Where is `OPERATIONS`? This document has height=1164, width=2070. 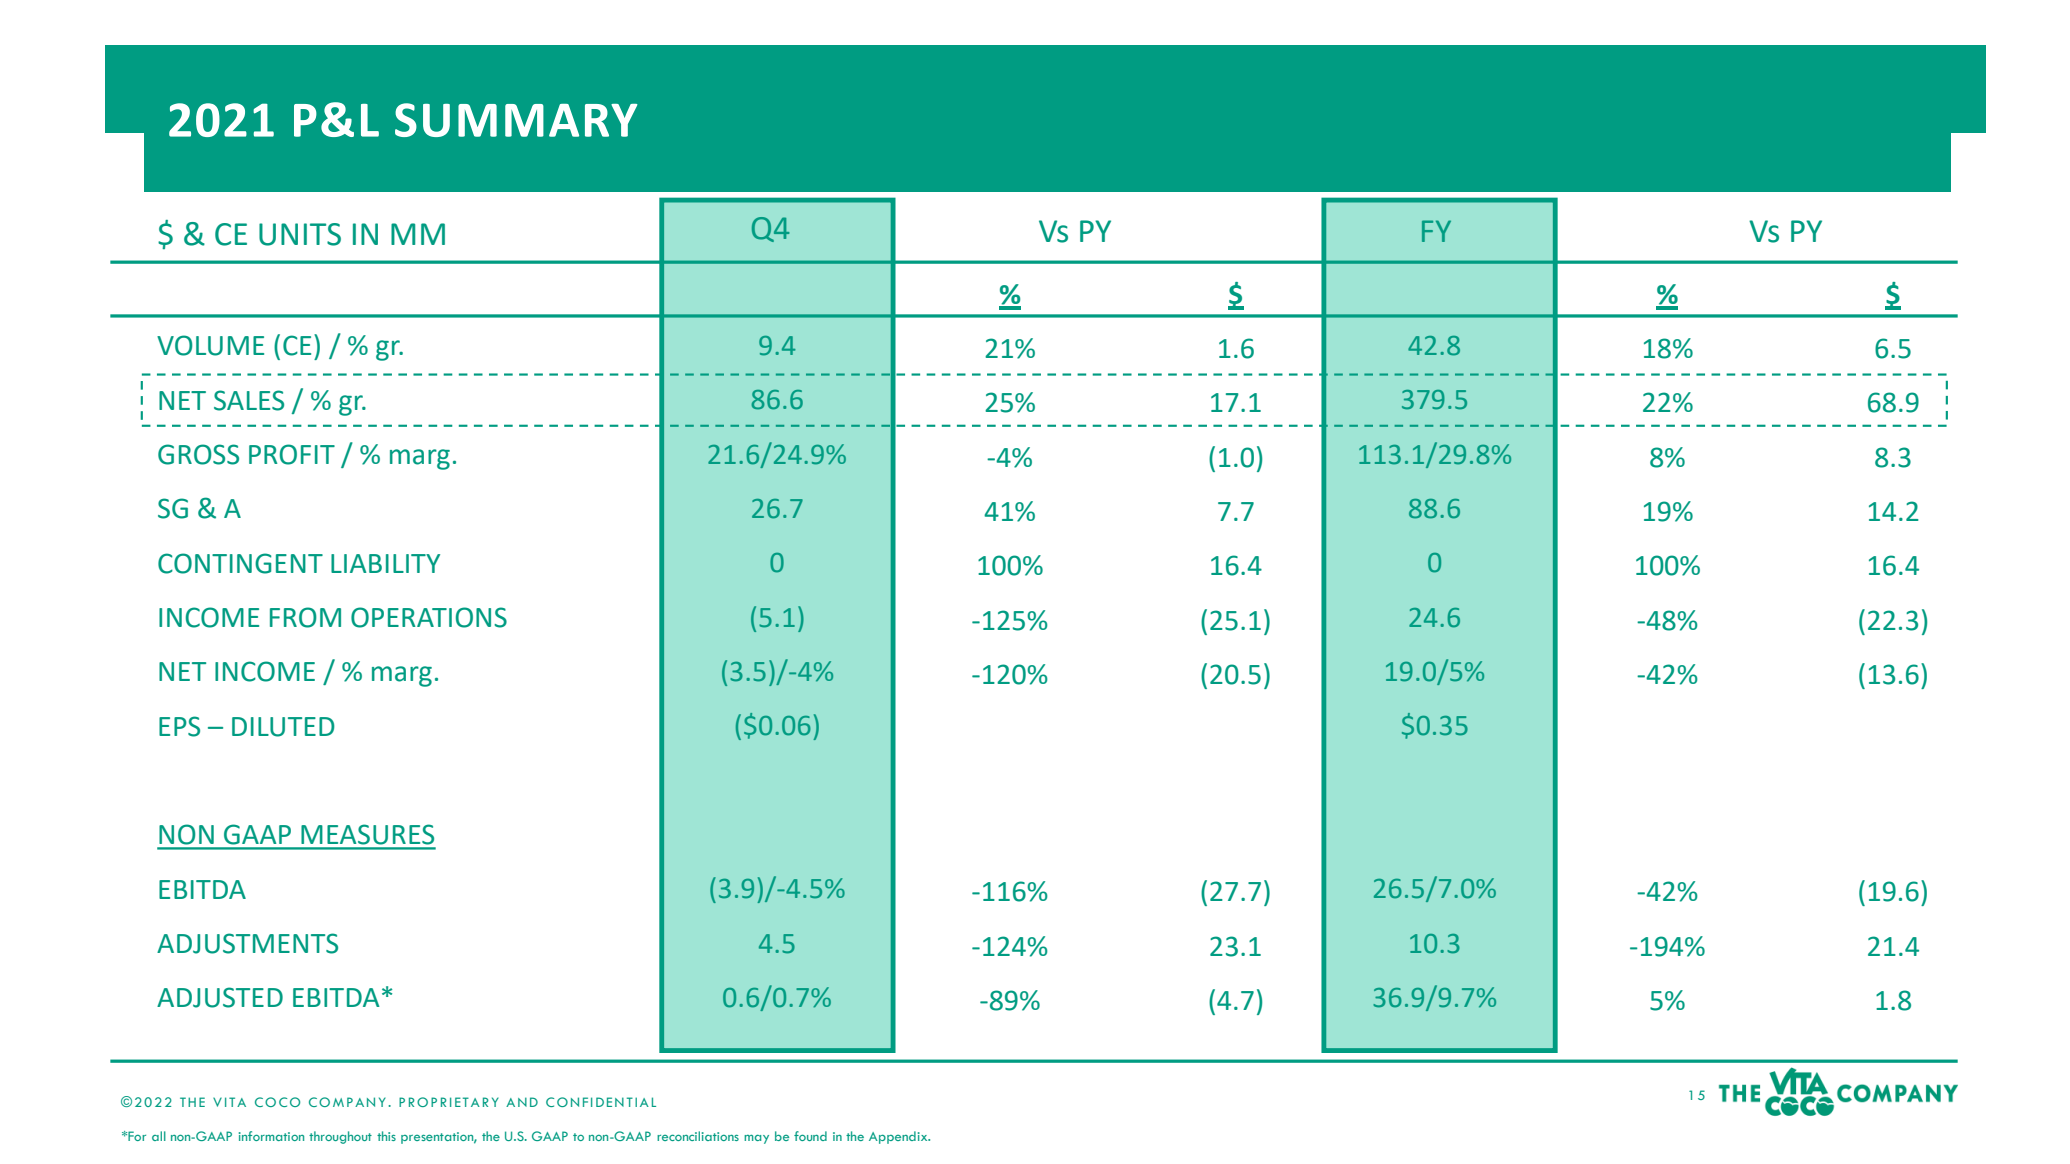
OPERATIONS is located at coordinates (429, 617).
